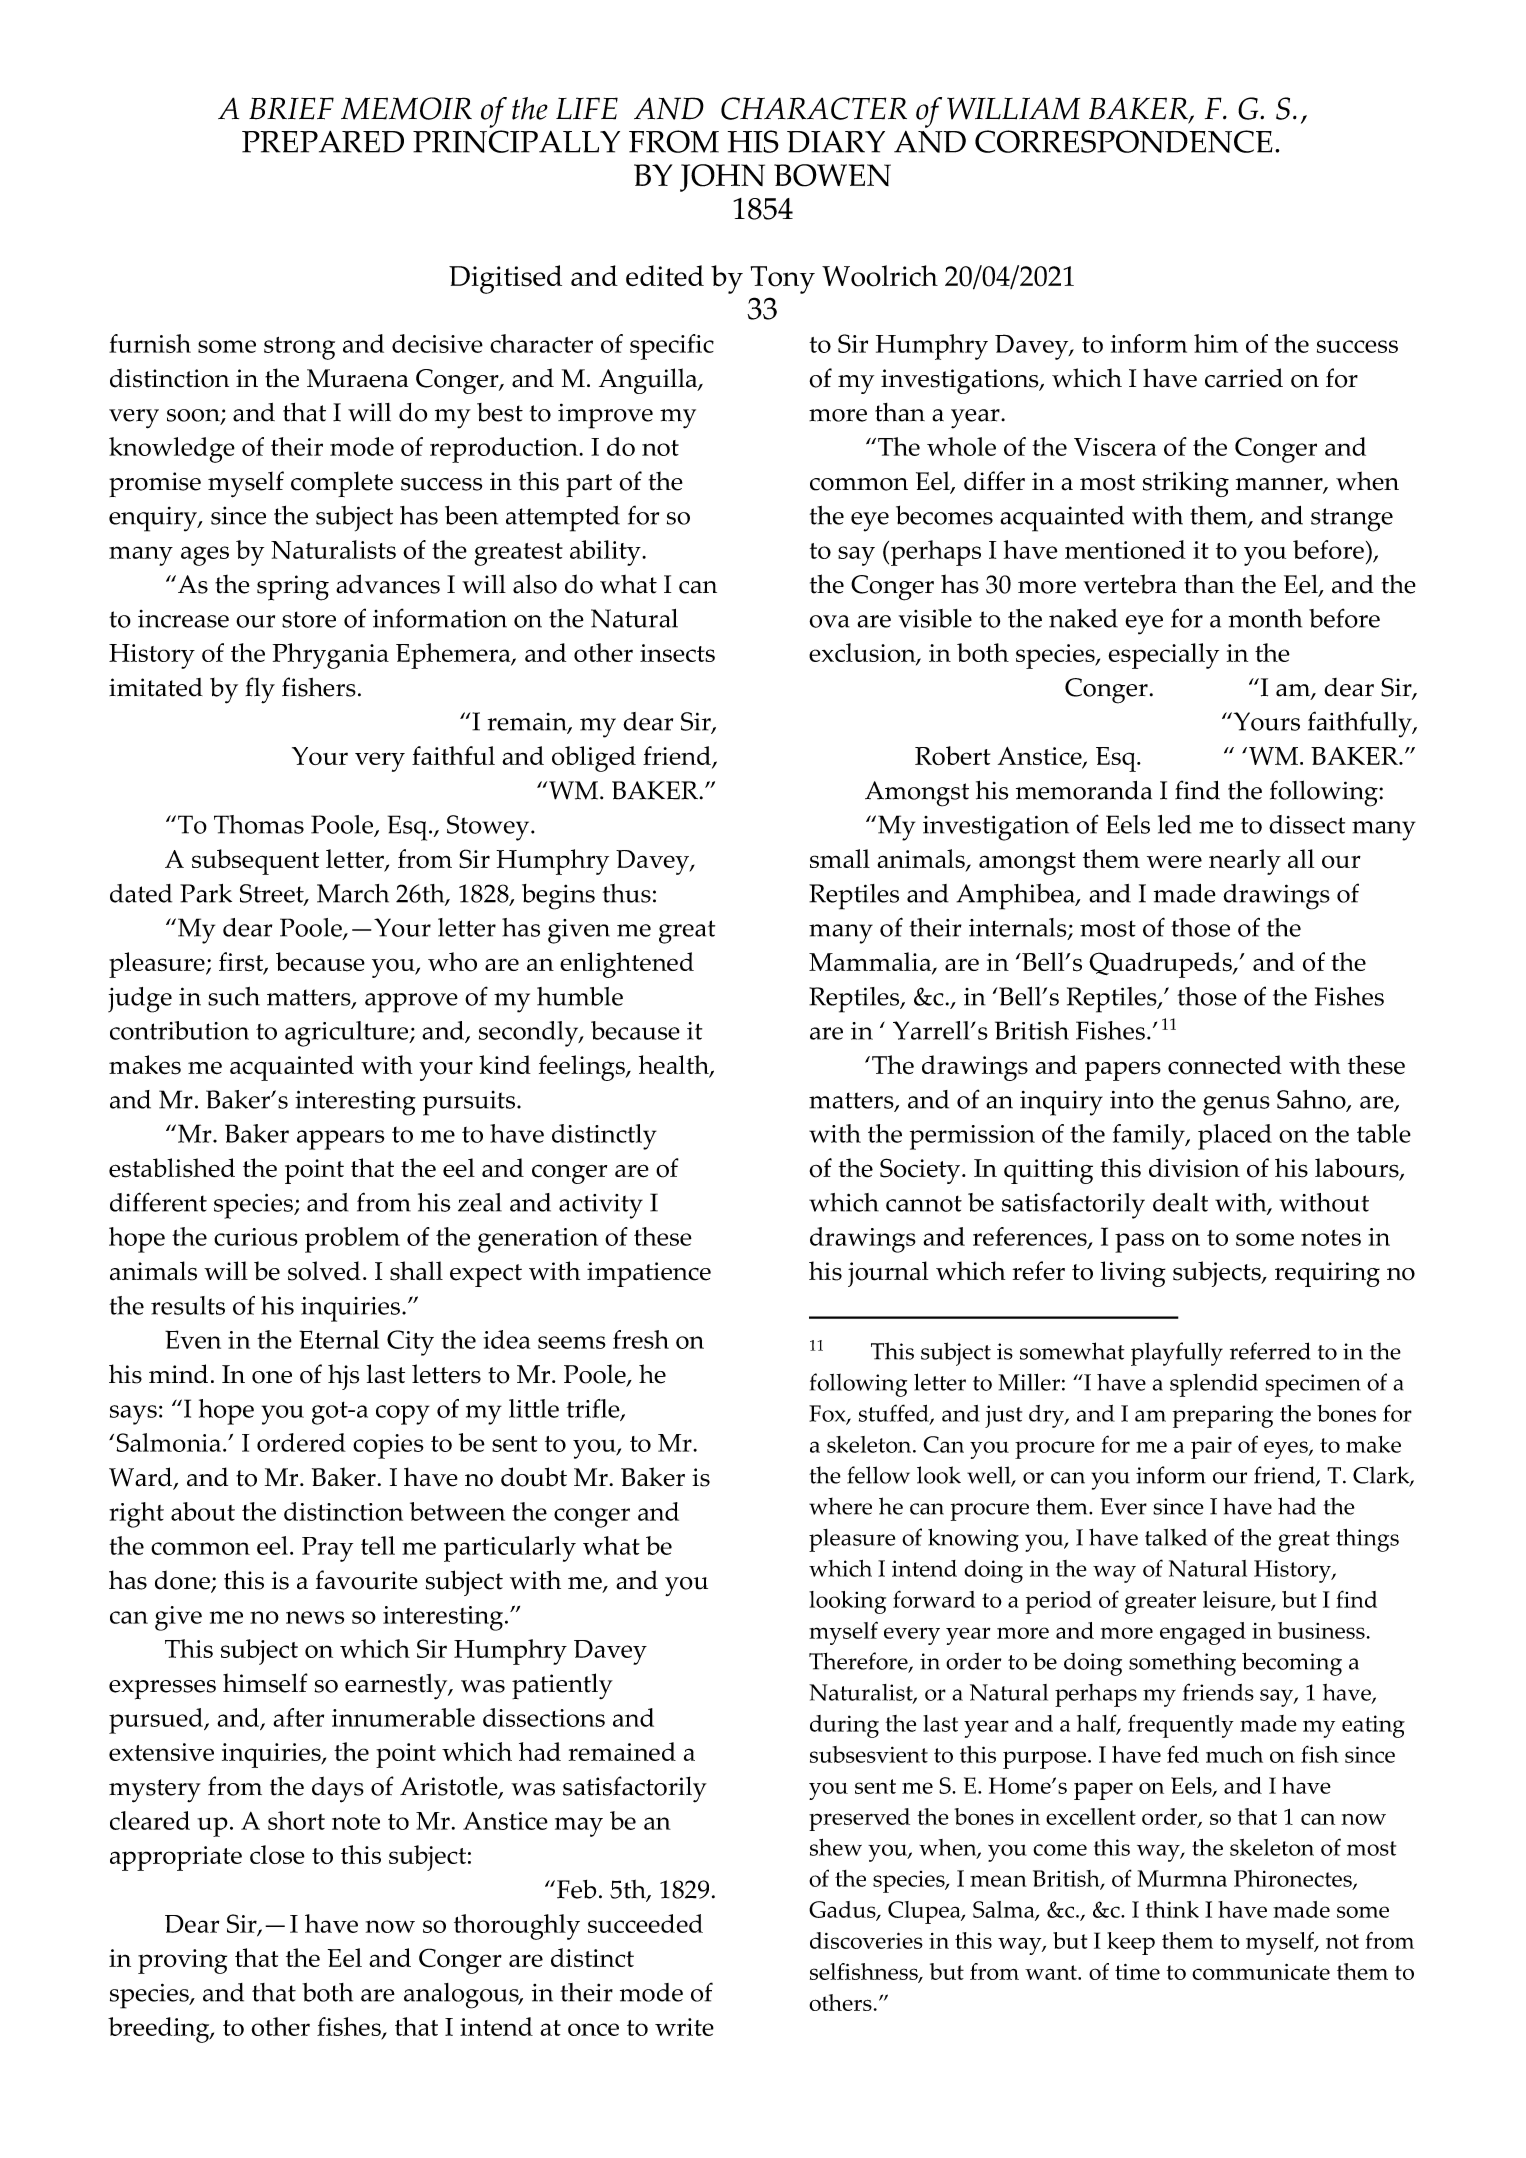  I want to click on Eternal, so click(339, 1339).
